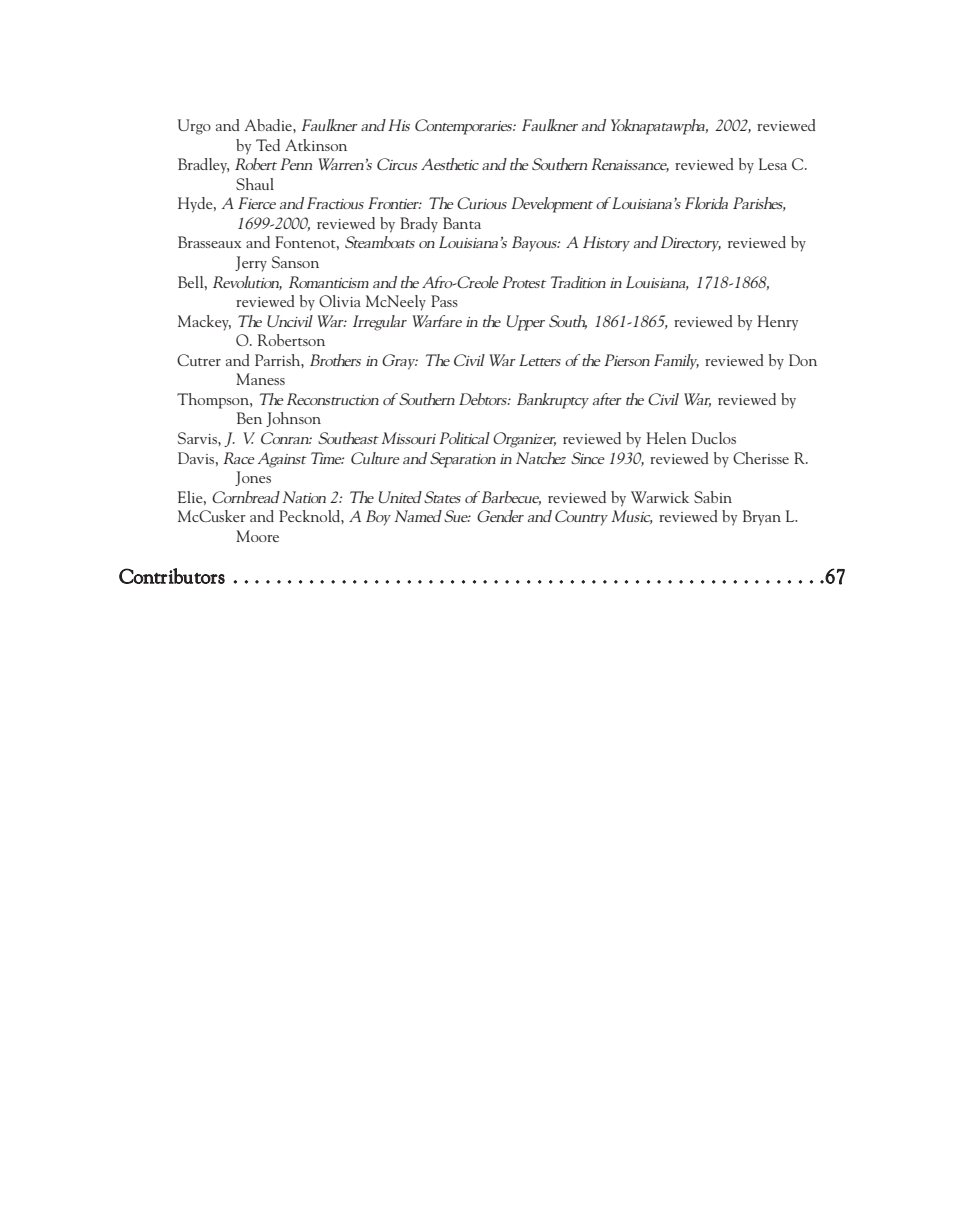  I want to click on Bradley, so click(203, 166).
